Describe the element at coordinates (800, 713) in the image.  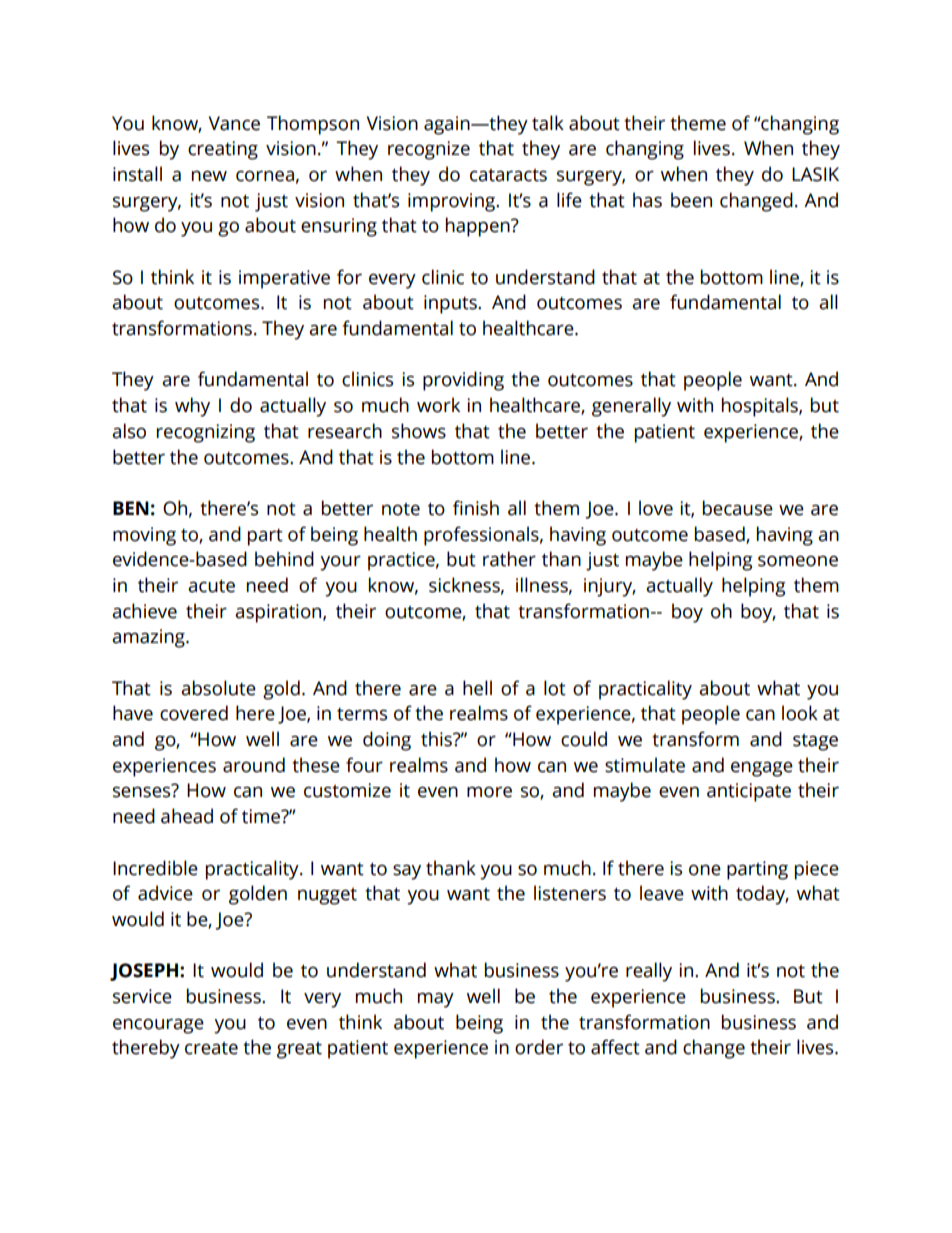
I see `look` at that location.
